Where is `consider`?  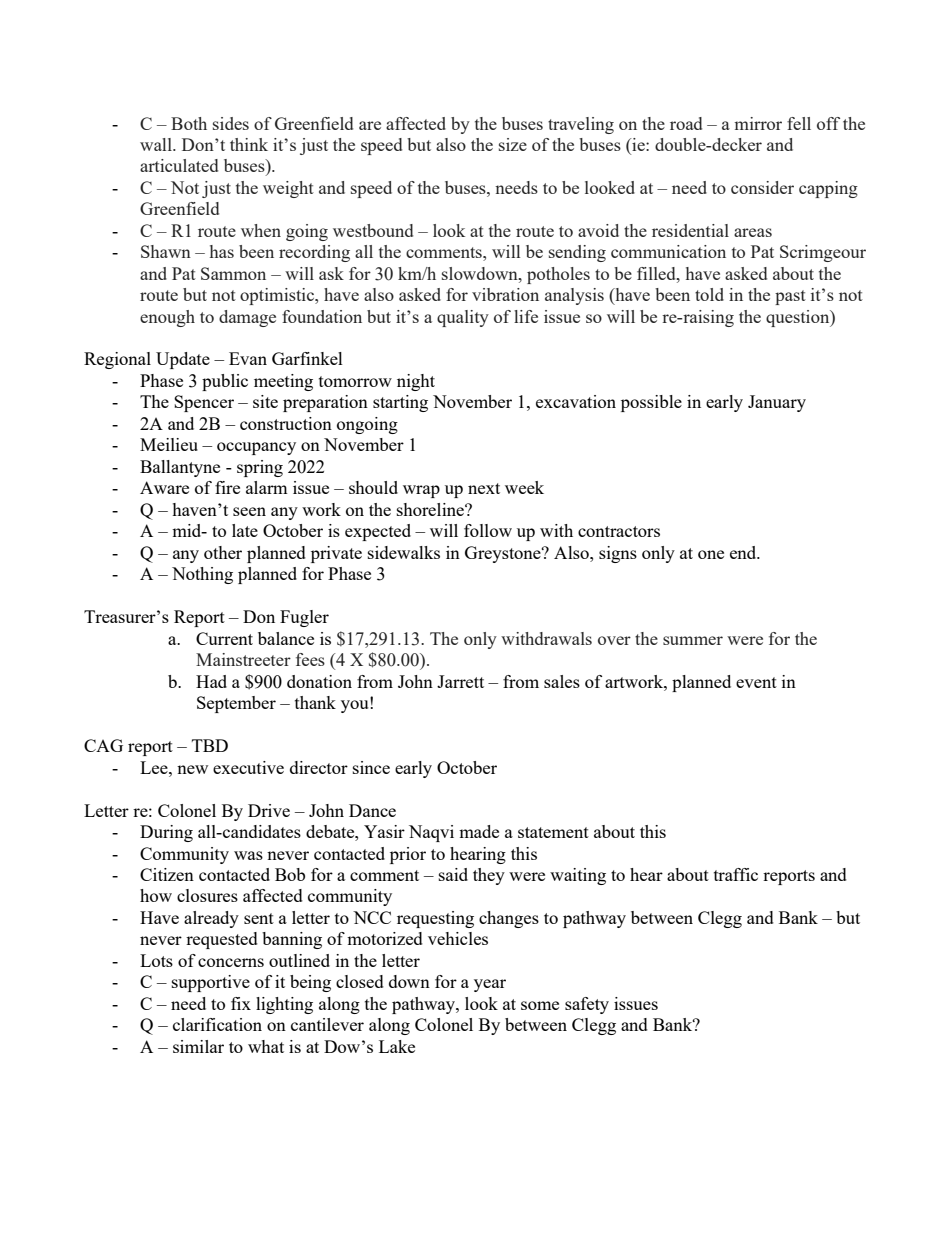
consider is located at coordinates (762, 187).
